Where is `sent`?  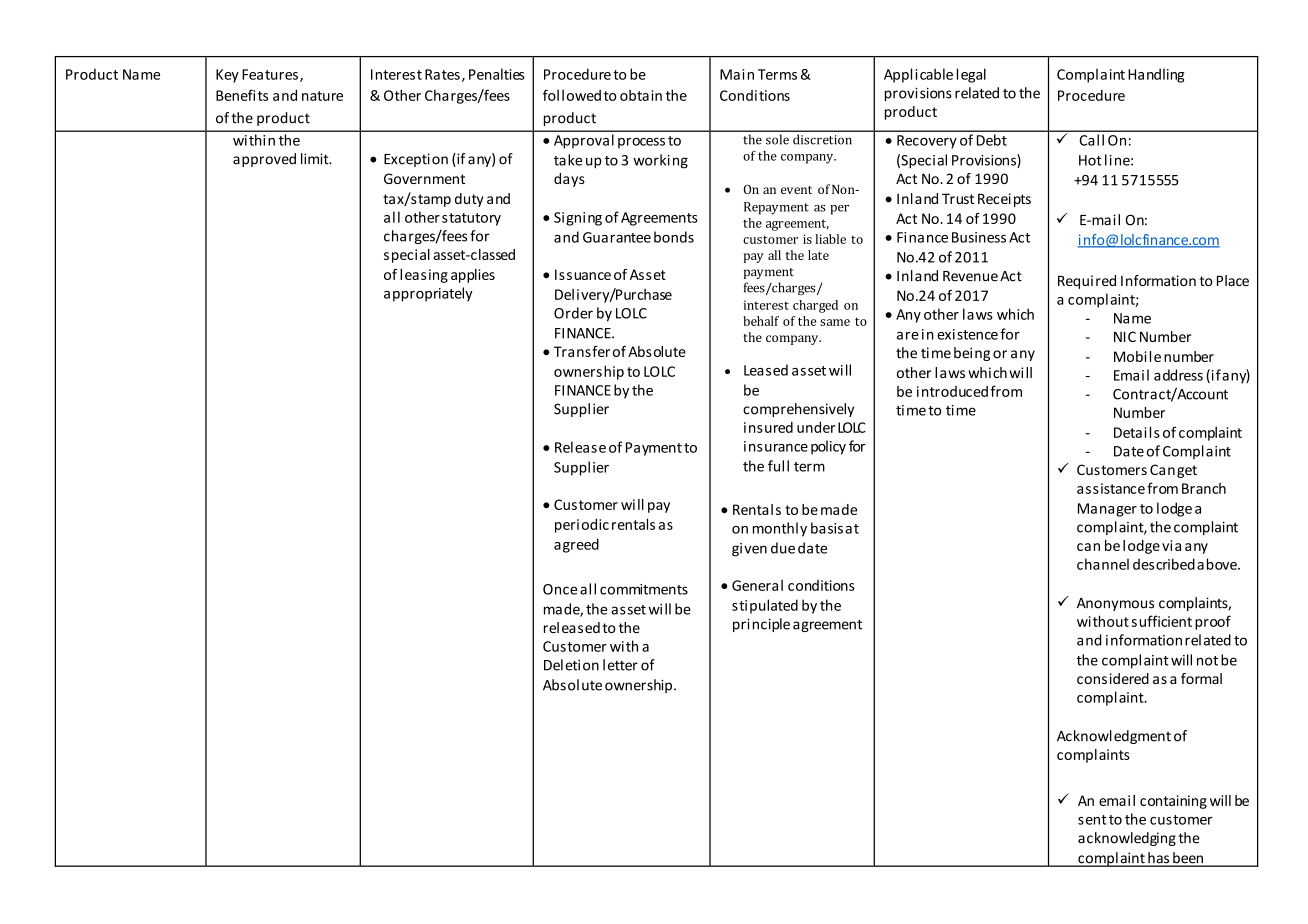
sent is located at coordinates (1092, 820).
